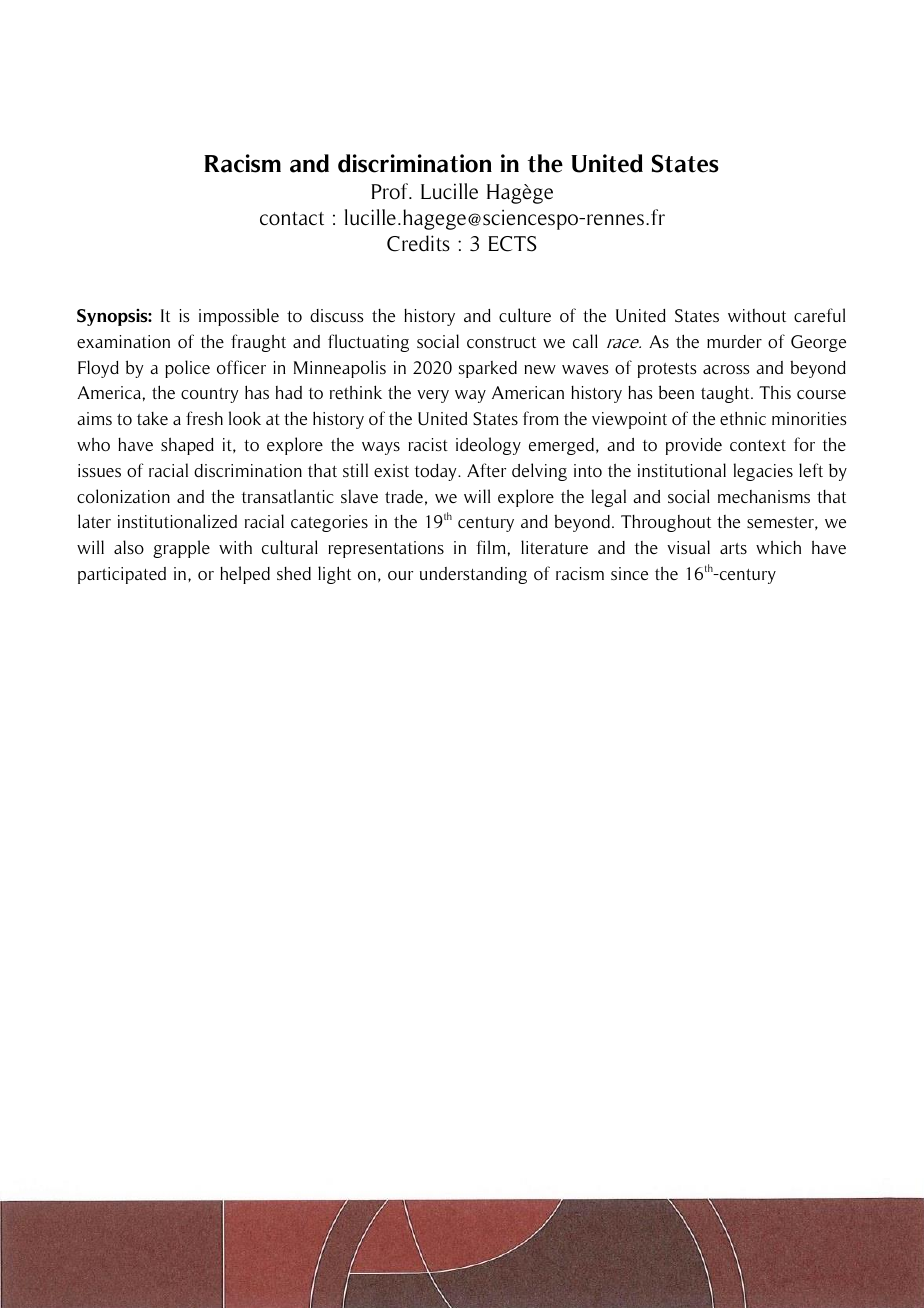  I want to click on shaped, so click(187, 446).
